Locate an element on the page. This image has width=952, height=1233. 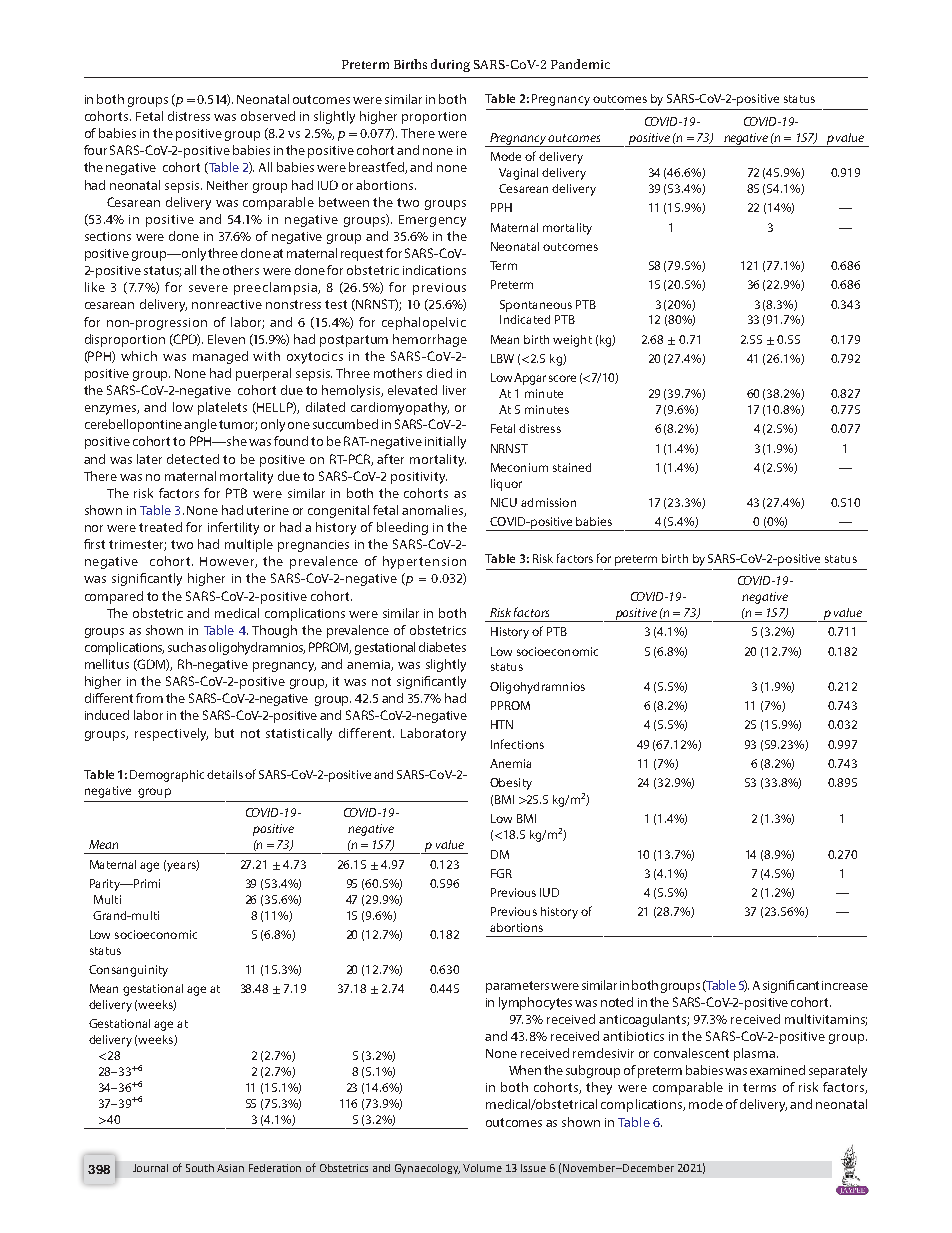
Pandemic is located at coordinates (580, 64).
